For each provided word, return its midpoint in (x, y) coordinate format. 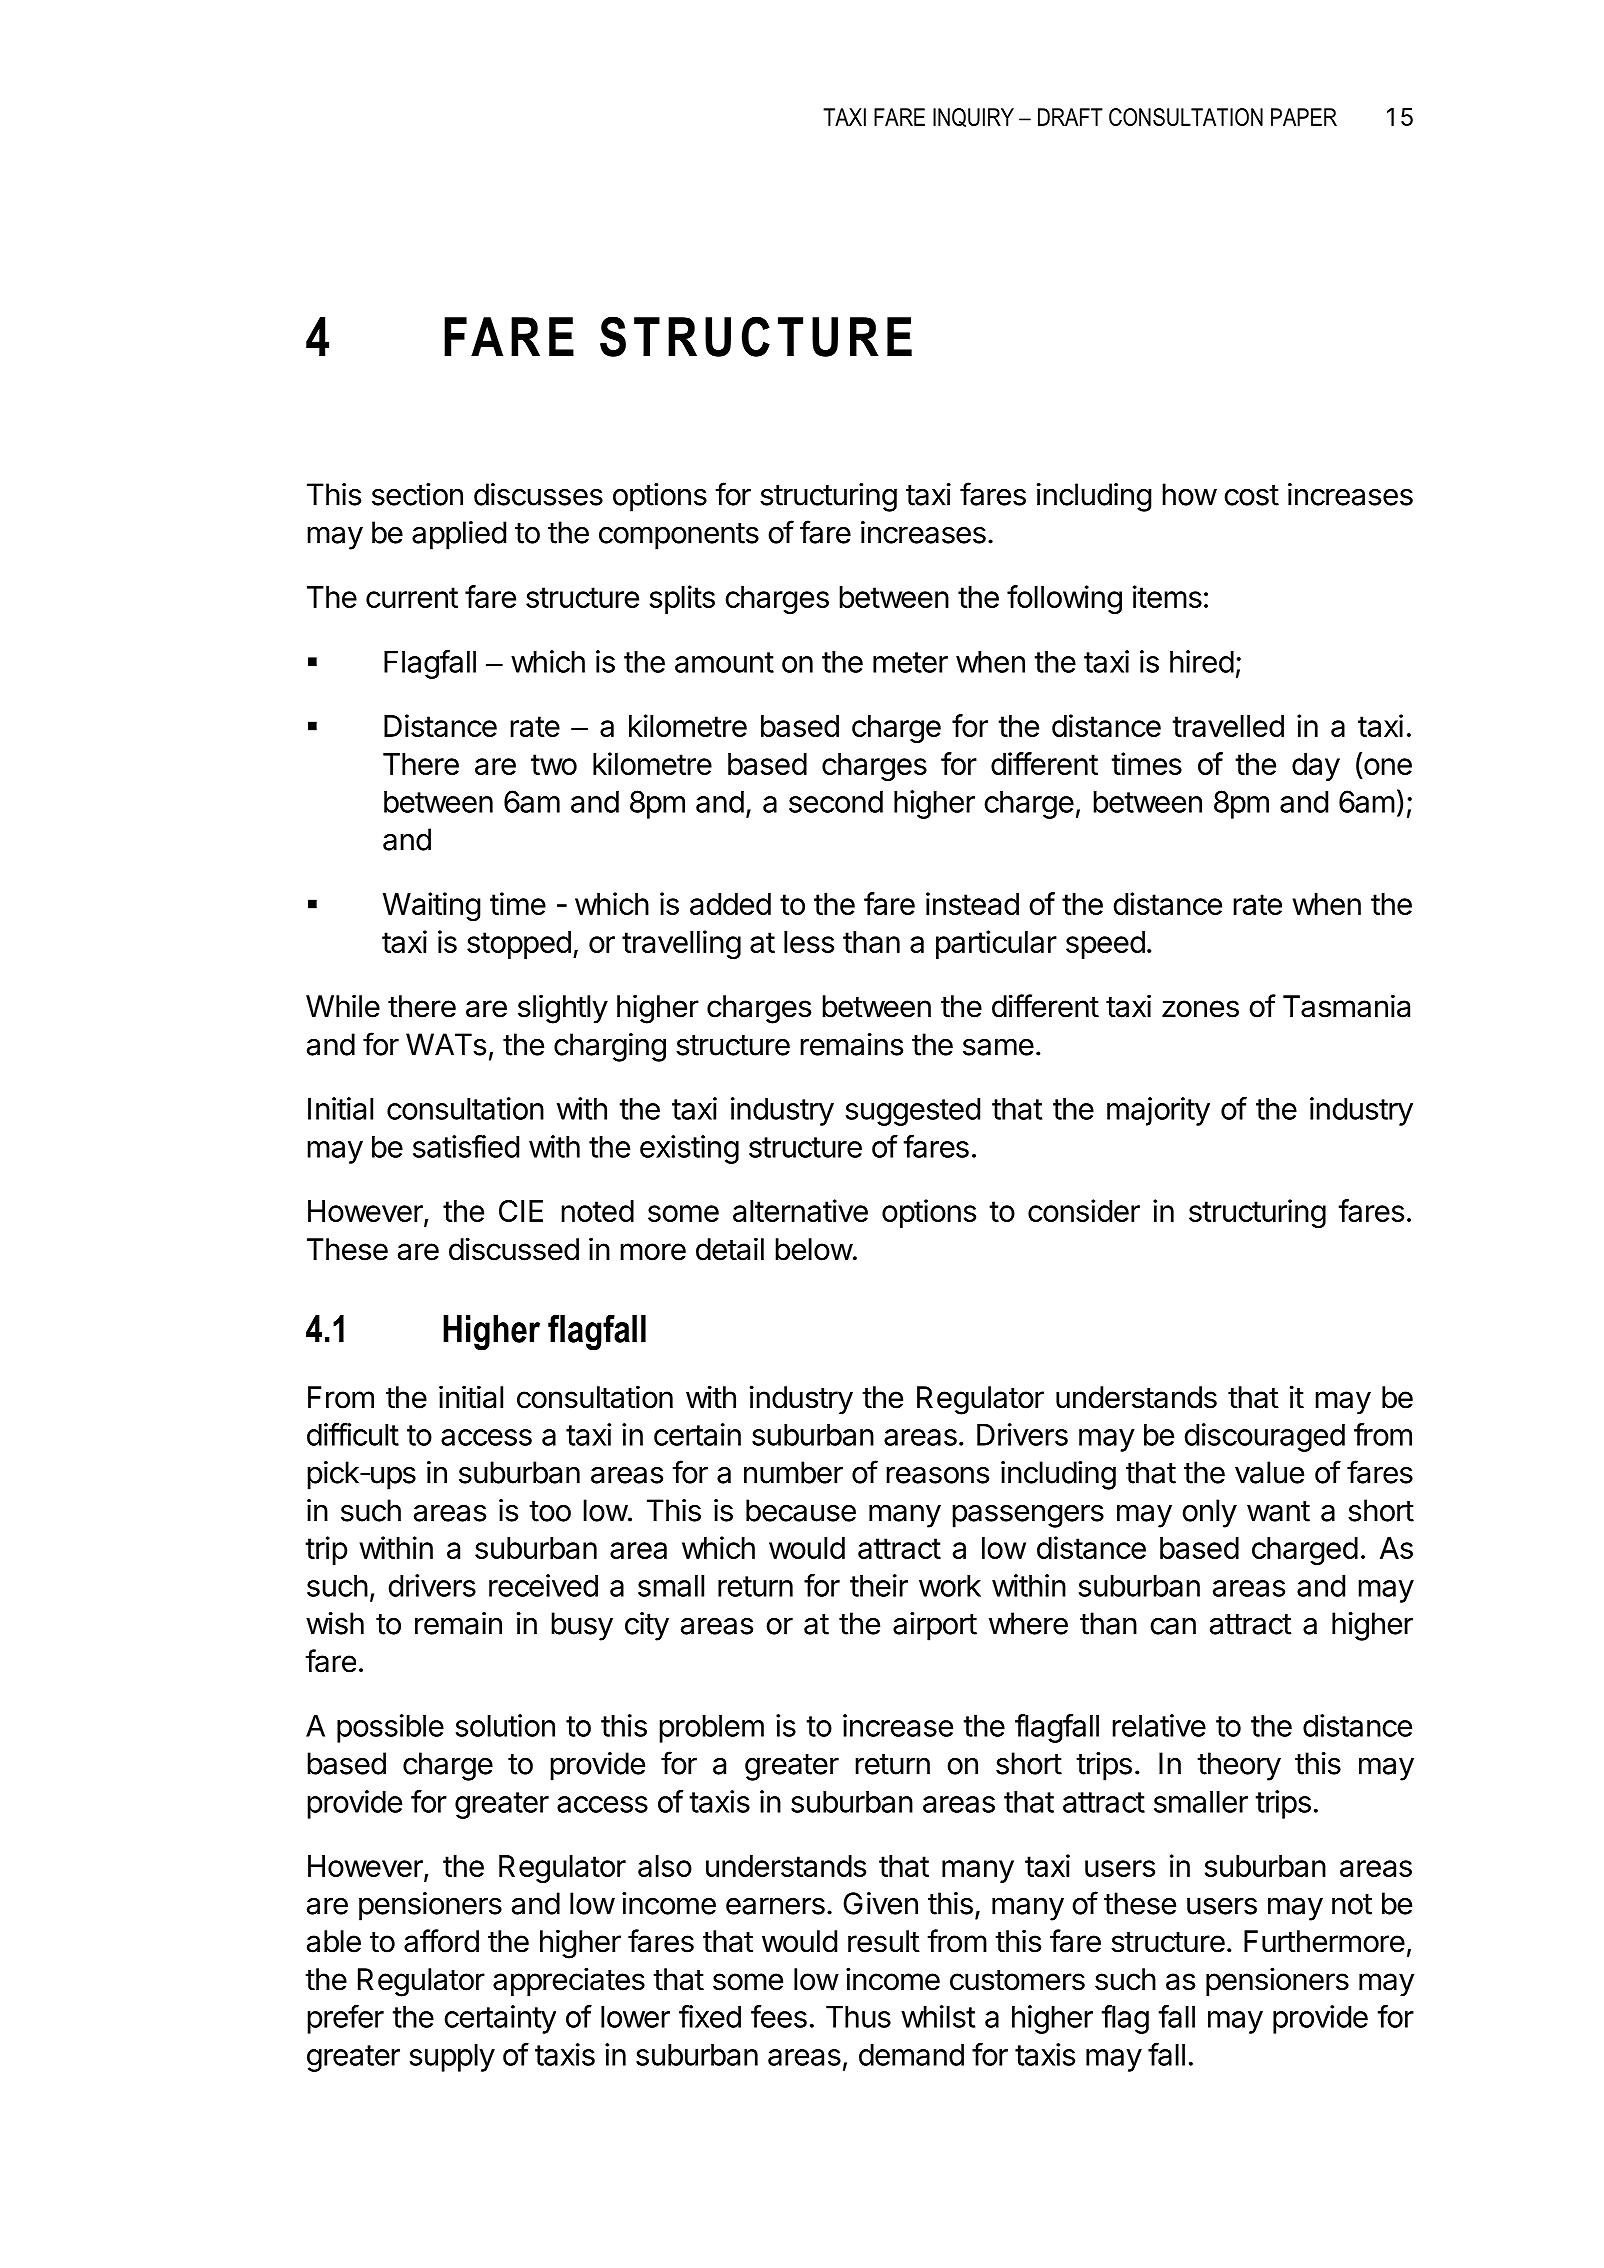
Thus (858, 2017)
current (412, 597)
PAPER (1304, 117)
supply (452, 2058)
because (801, 1510)
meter (910, 662)
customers (1017, 1980)
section (417, 494)
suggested (913, 1112)
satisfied (466, 1146)
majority (1158, 1111)
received (543, 1585)
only (1209, 1513)
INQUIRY (973, 117)
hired (1202, 661)
